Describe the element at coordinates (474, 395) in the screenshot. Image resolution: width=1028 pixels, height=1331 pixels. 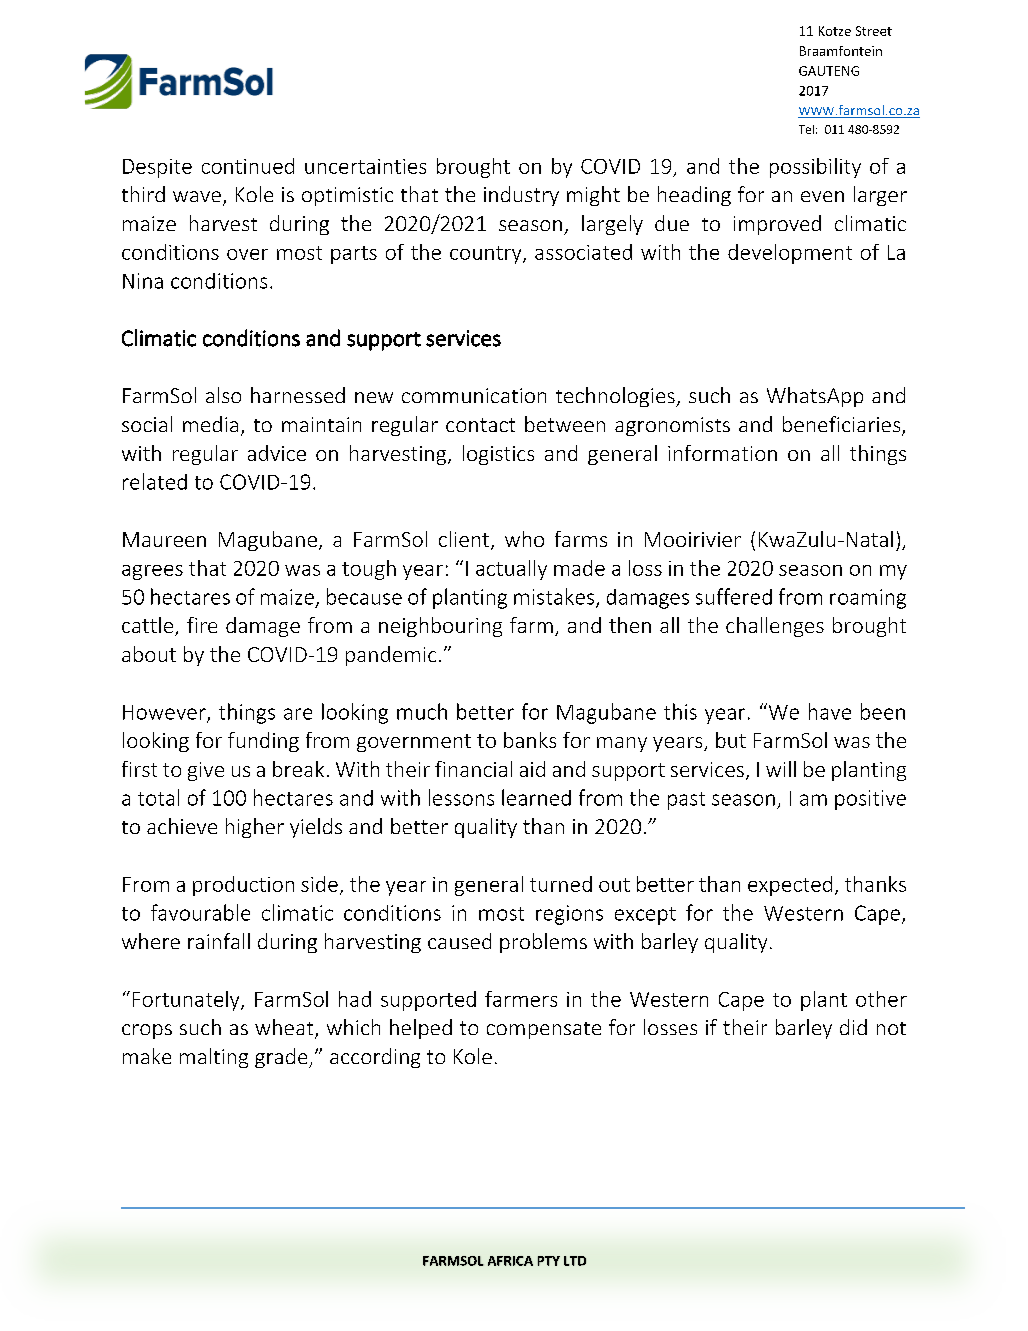
I see `communication` at that location.
